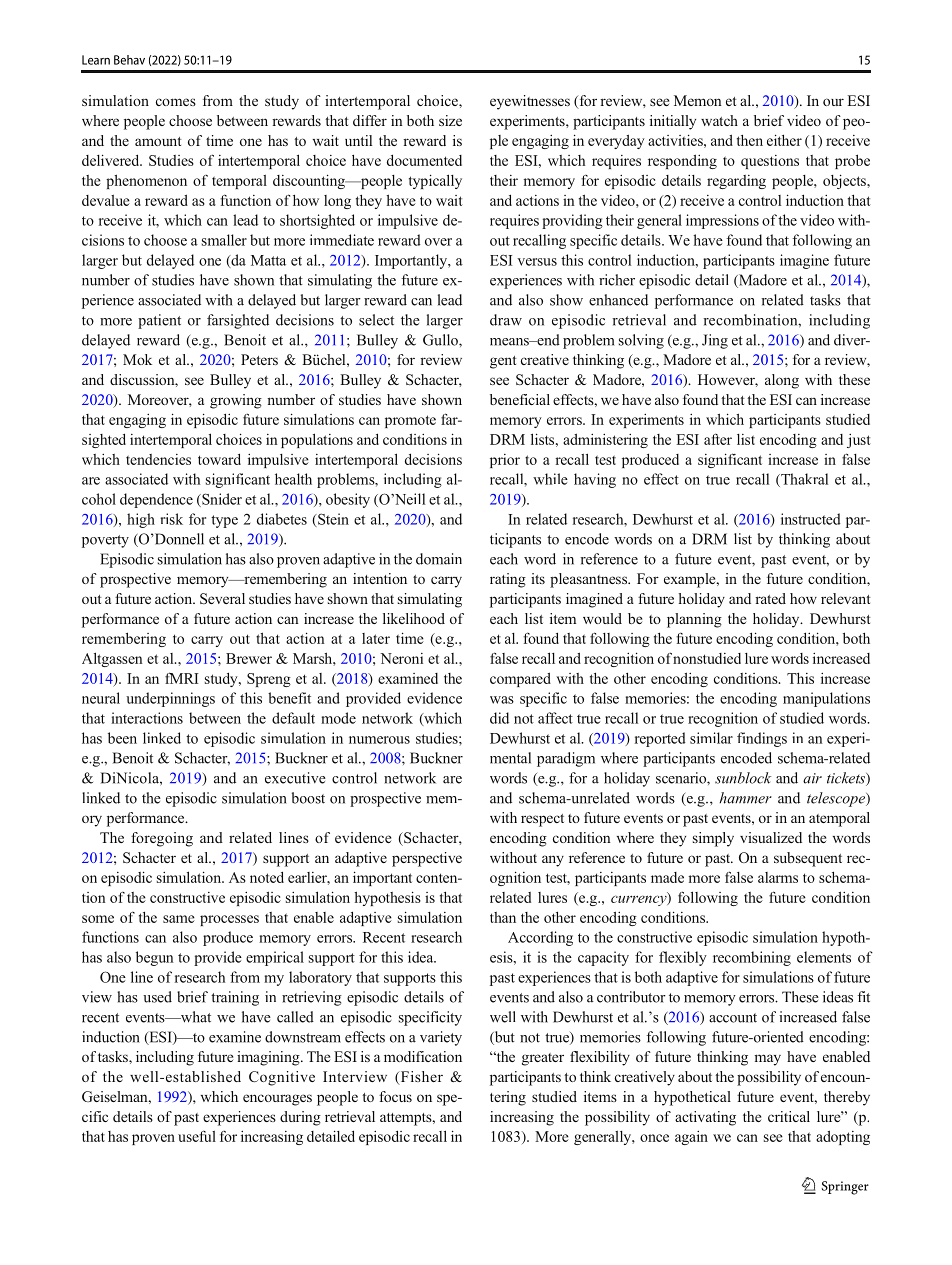 The image size is (952, 1265). What do you see at coordinates (450, 120) in the screenshot?
I see `size` at bounding box center [450, 120].
